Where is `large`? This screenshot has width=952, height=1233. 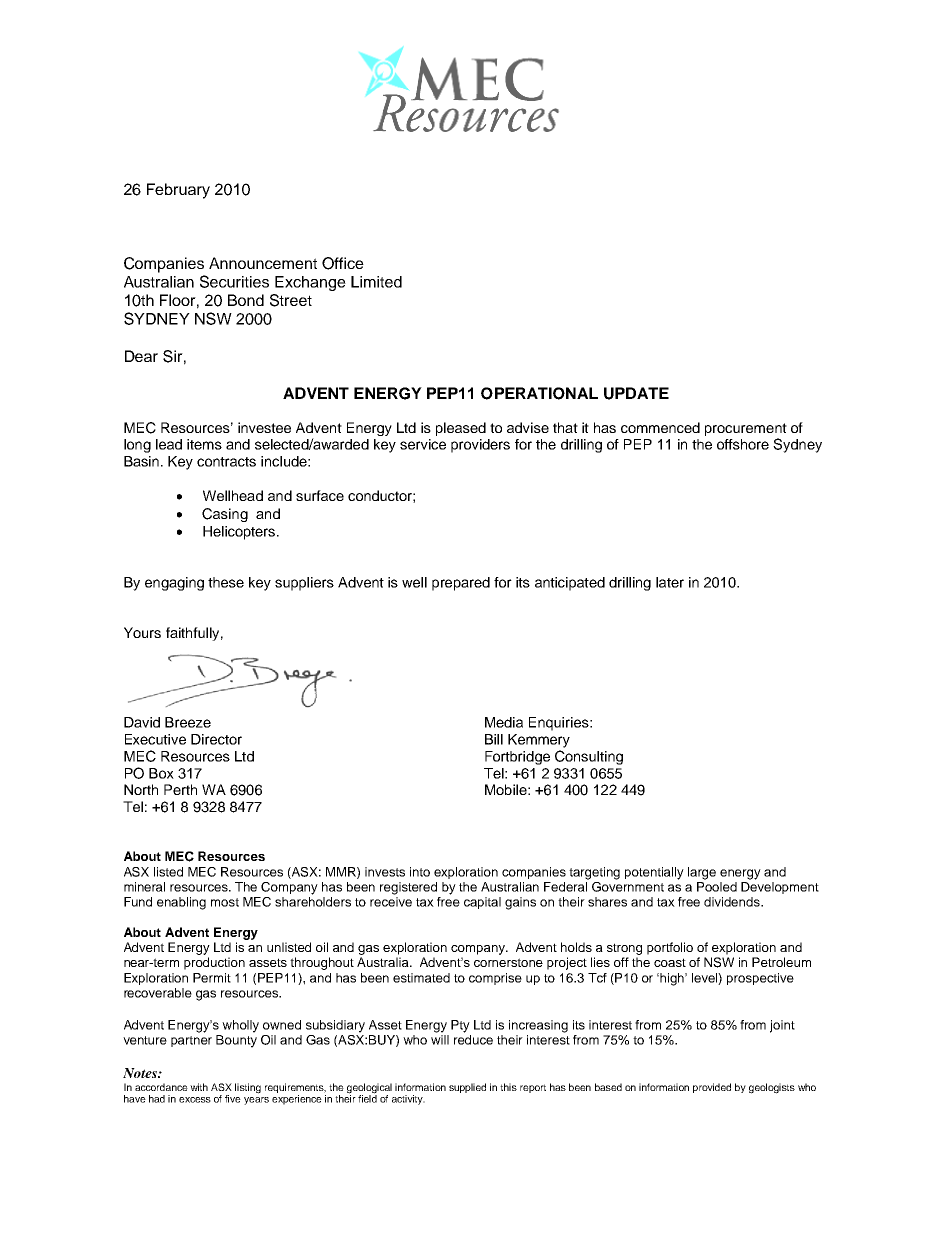 large is located at coordinates (702, 873).
